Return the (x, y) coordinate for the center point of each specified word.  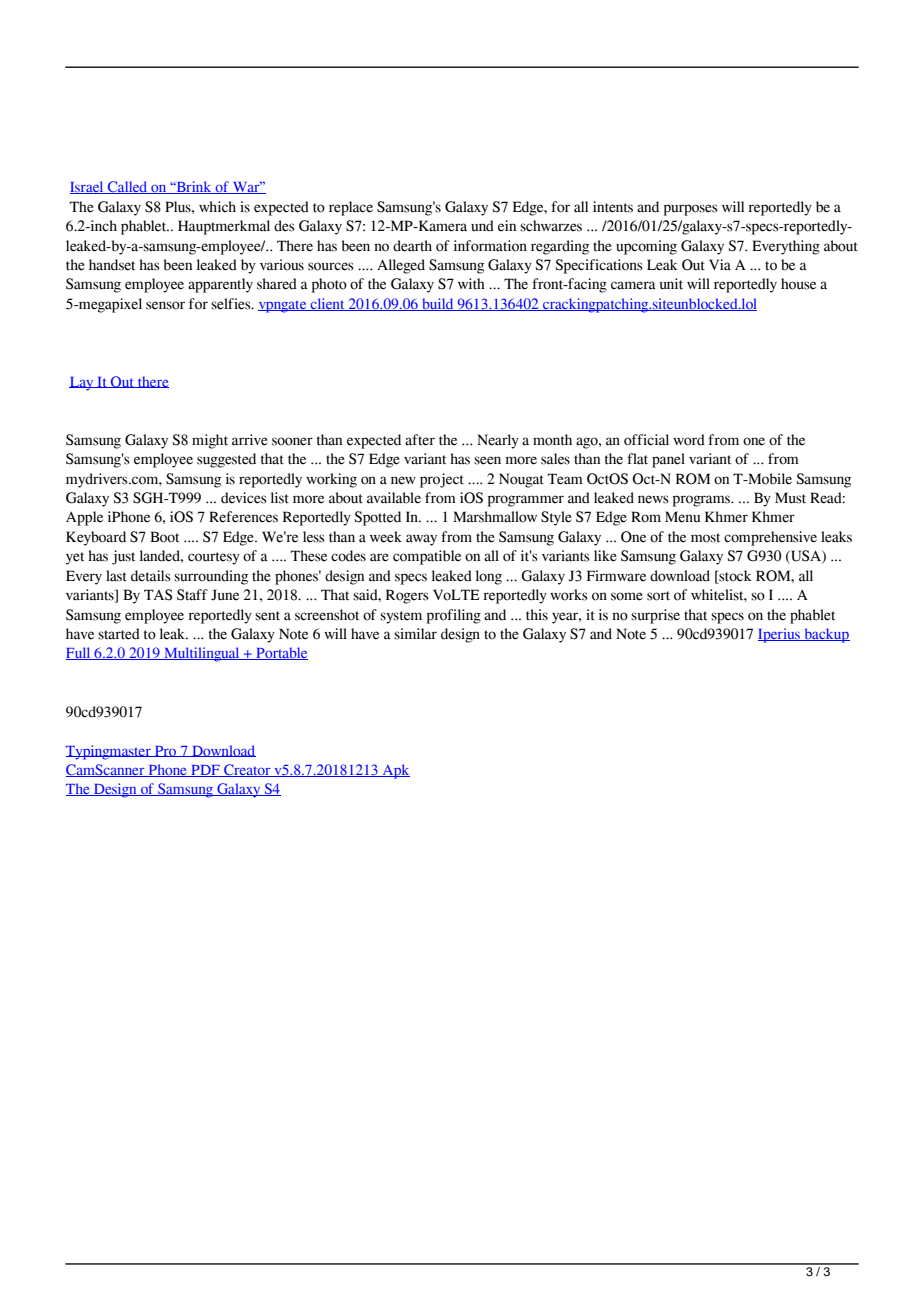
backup (826, 635)
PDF (205, 771)
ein (507, 226)
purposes (691, 210)
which (217, 206)
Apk (395, 771)
